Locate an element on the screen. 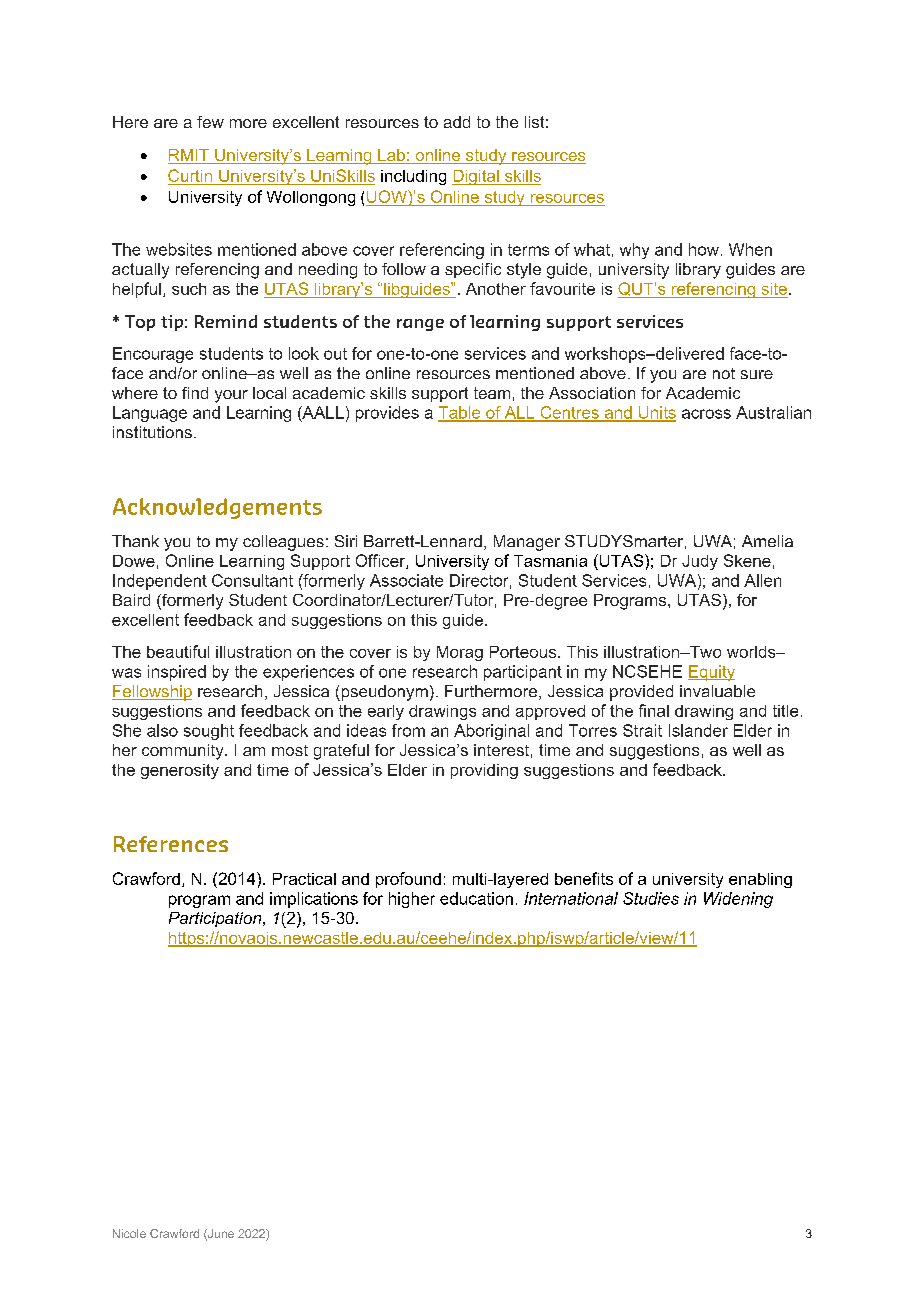 The width and height of the screenshot is (924, 1308). Widening is located at coordinates (738, 900).
